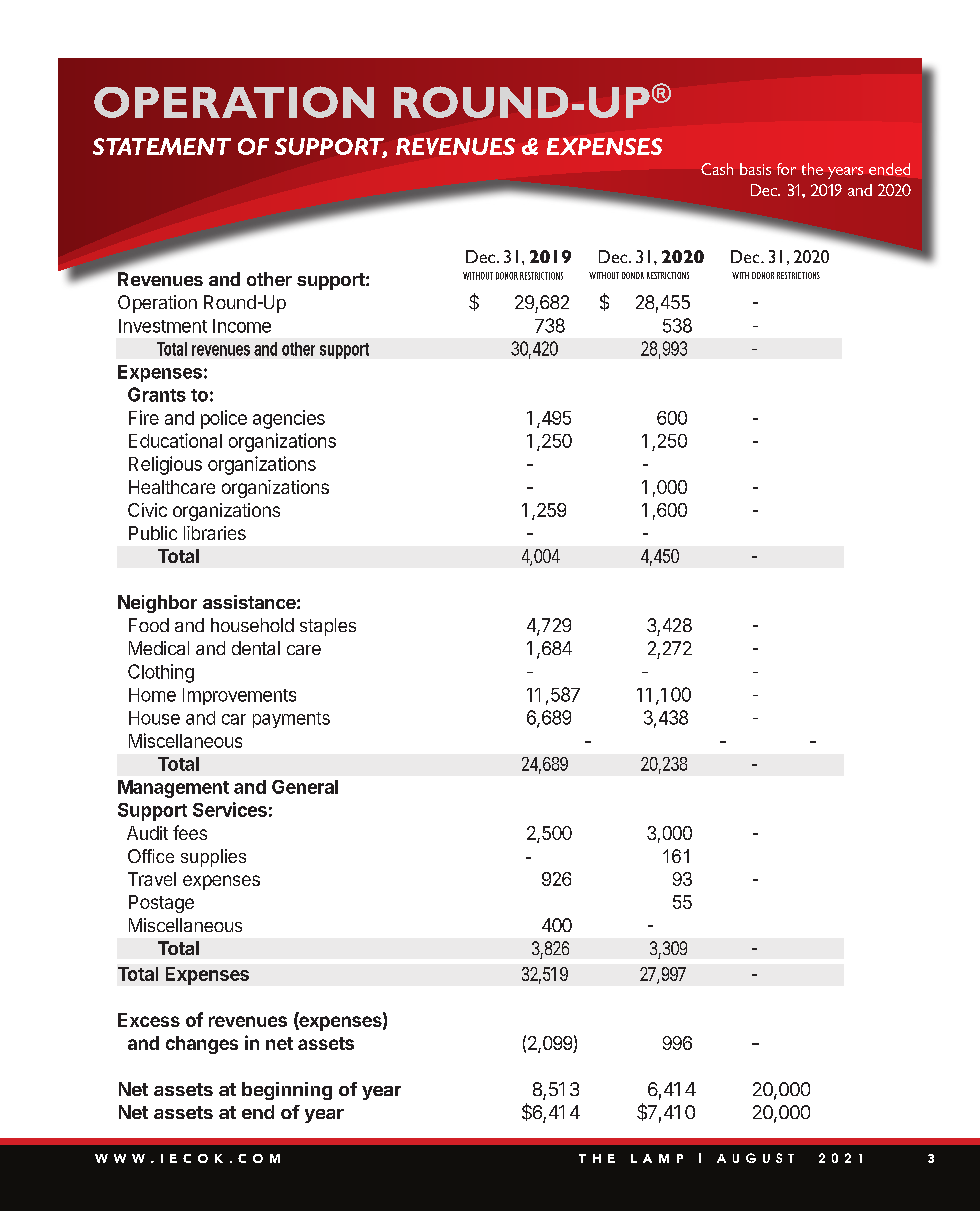 This page has height=1211, width=980. What do you see at coordinates (305, 787) in the page?
I see `General` at bounding box center [305, 787].
